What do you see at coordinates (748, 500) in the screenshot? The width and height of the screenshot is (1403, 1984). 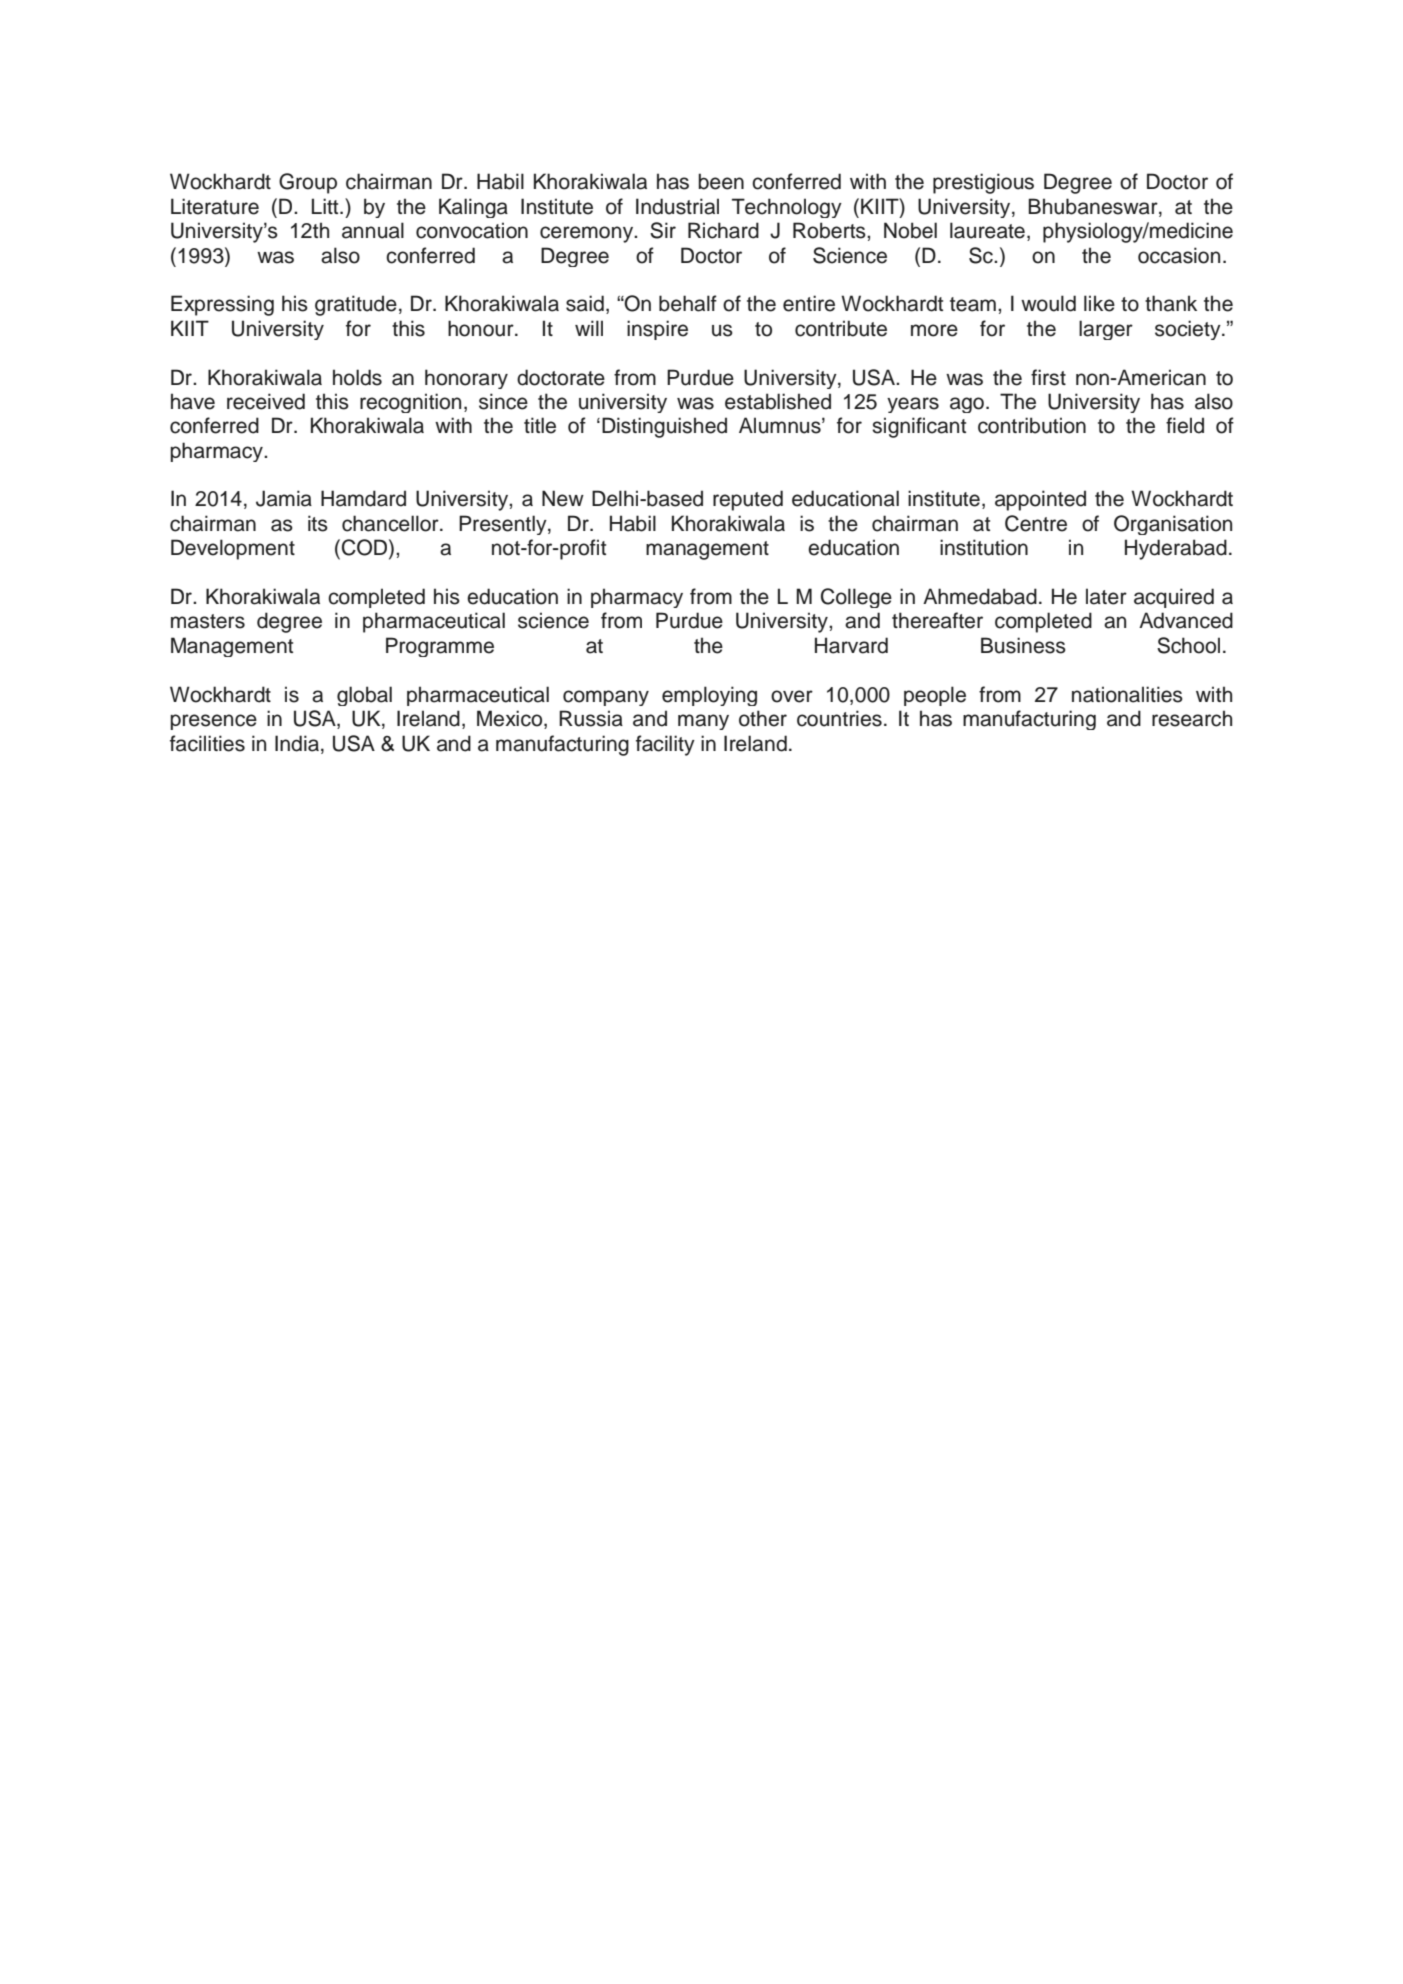 I see `reputed` at bounding box center [748, 500].
